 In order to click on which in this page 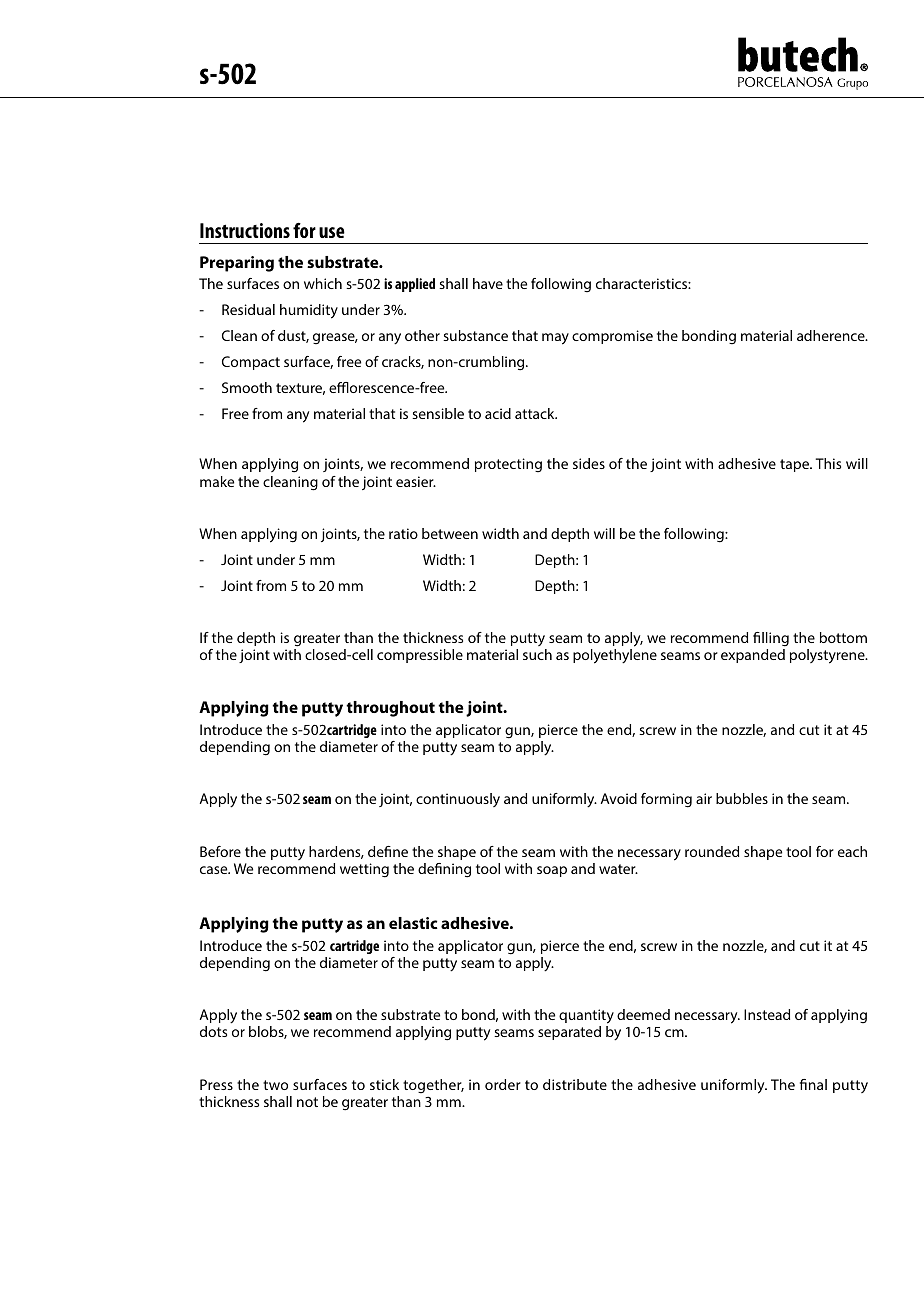, I will do `click(323, 283)`.
